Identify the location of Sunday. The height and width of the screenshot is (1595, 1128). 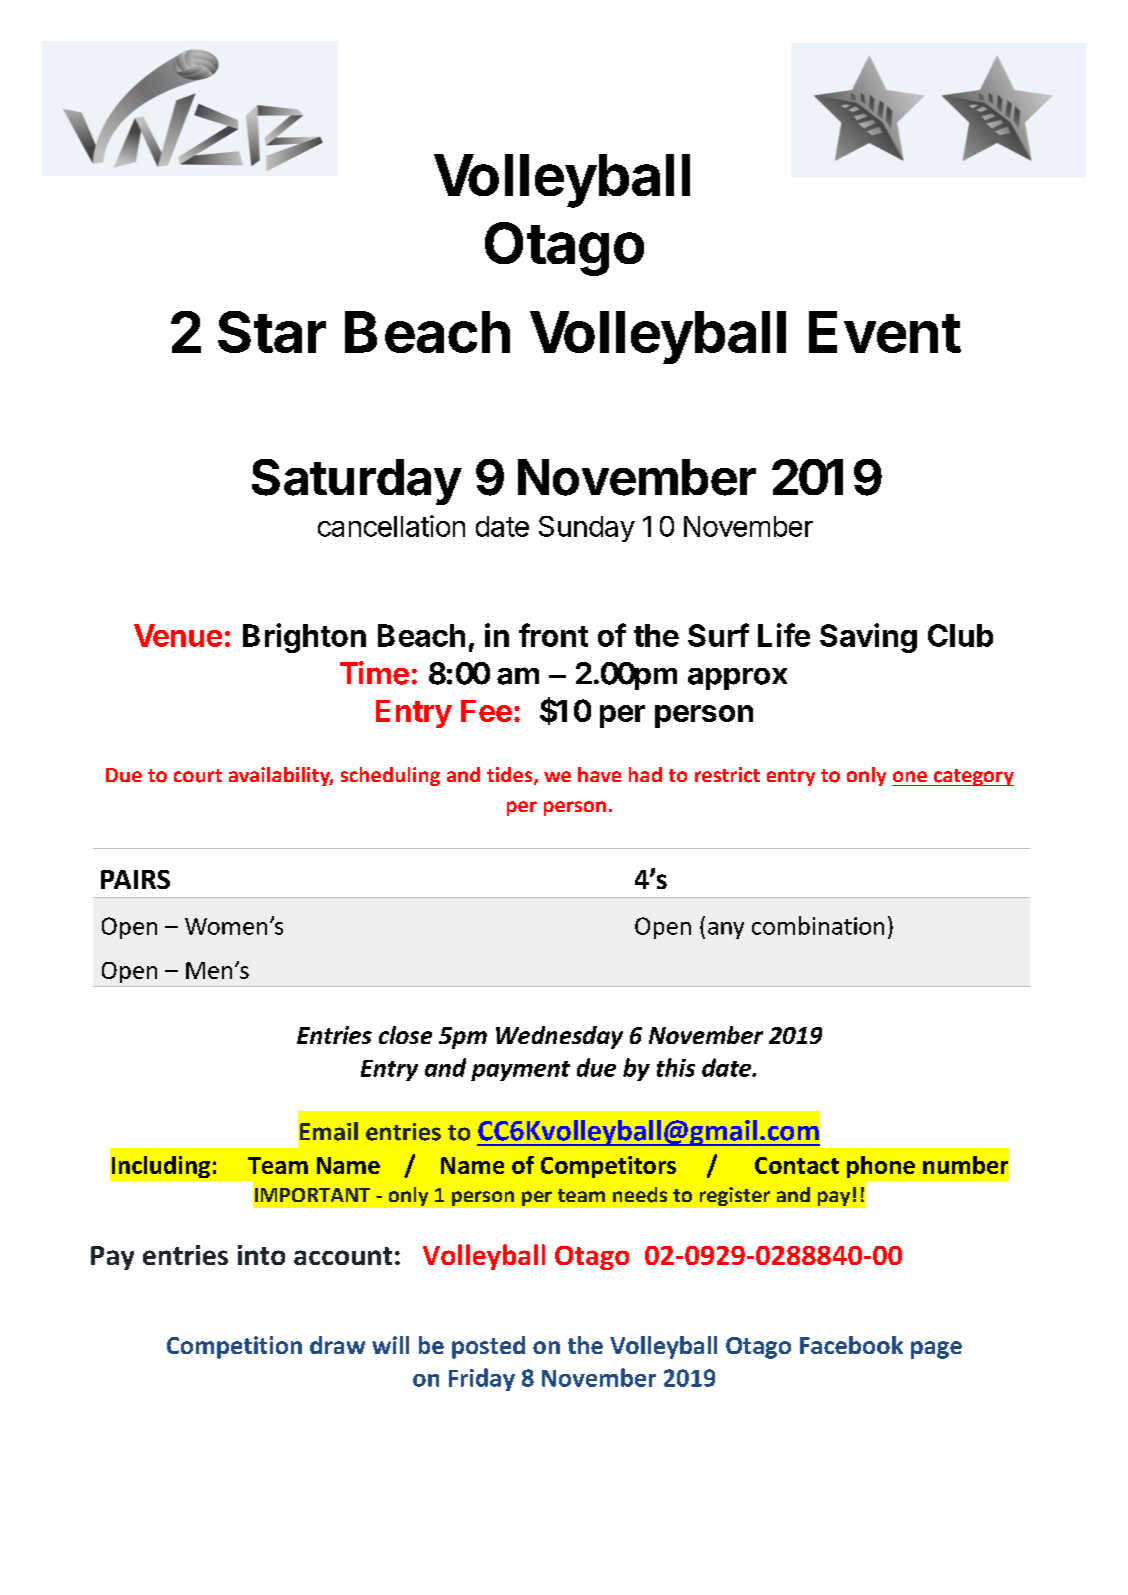
(587, 529).
